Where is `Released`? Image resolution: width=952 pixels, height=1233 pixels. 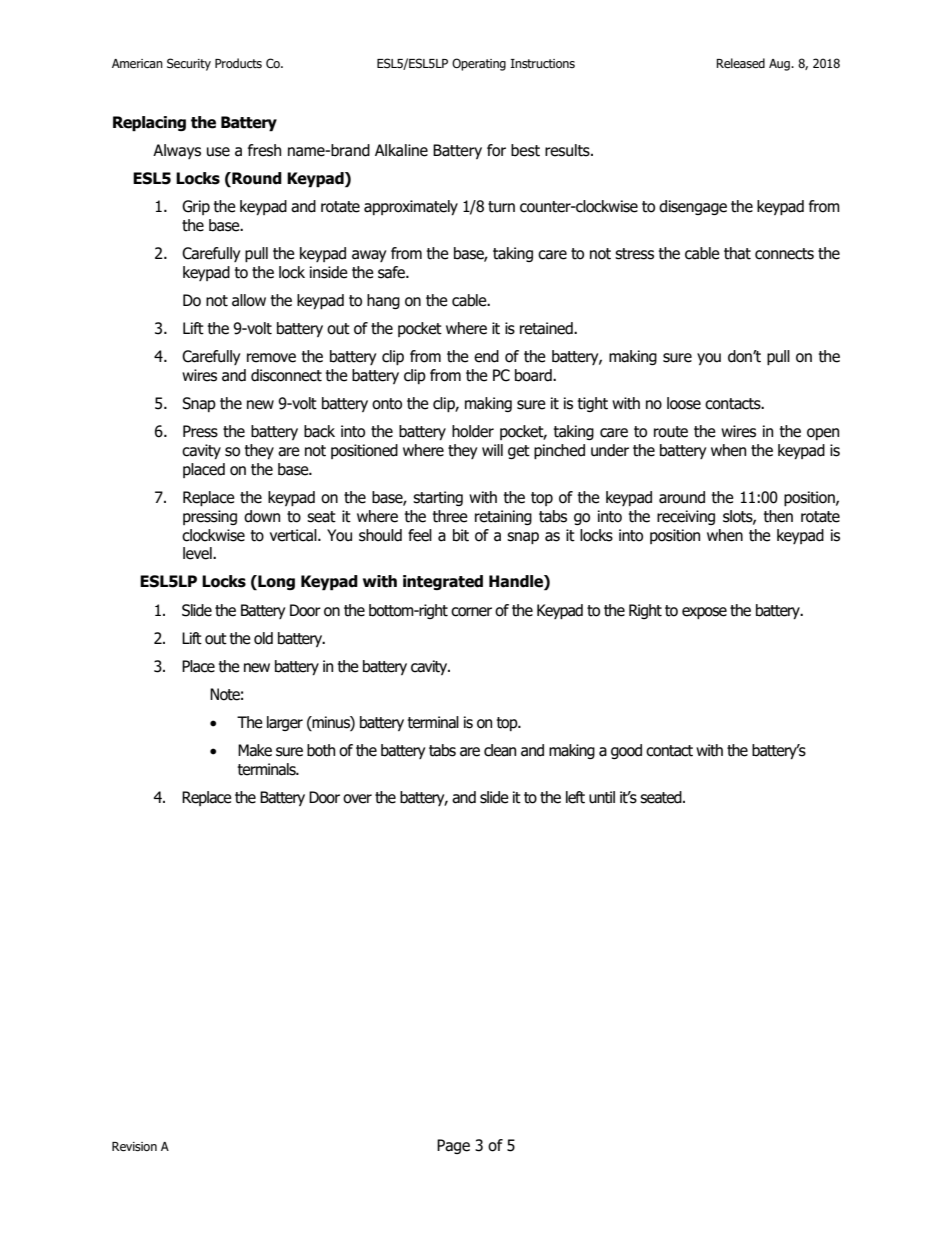 Released is located at coordinates (740, 63).
